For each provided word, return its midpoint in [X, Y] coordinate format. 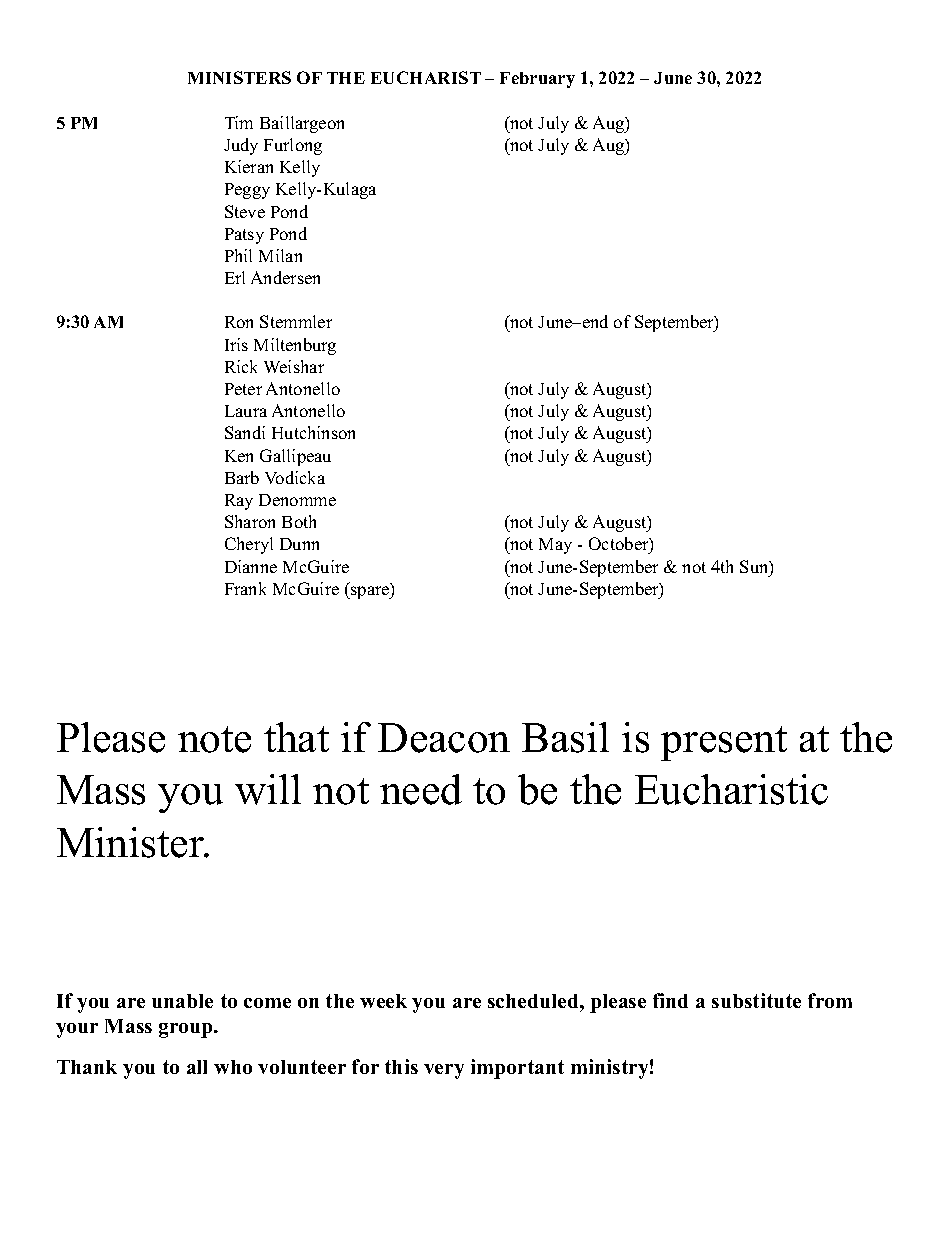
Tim [239, 122]
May [555, 546]
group [187, 1030]
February [537, 80]
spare [370, 591]
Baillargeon [302, 124]
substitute [756, 1000]
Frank [245, 588]
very [444, 1071]
